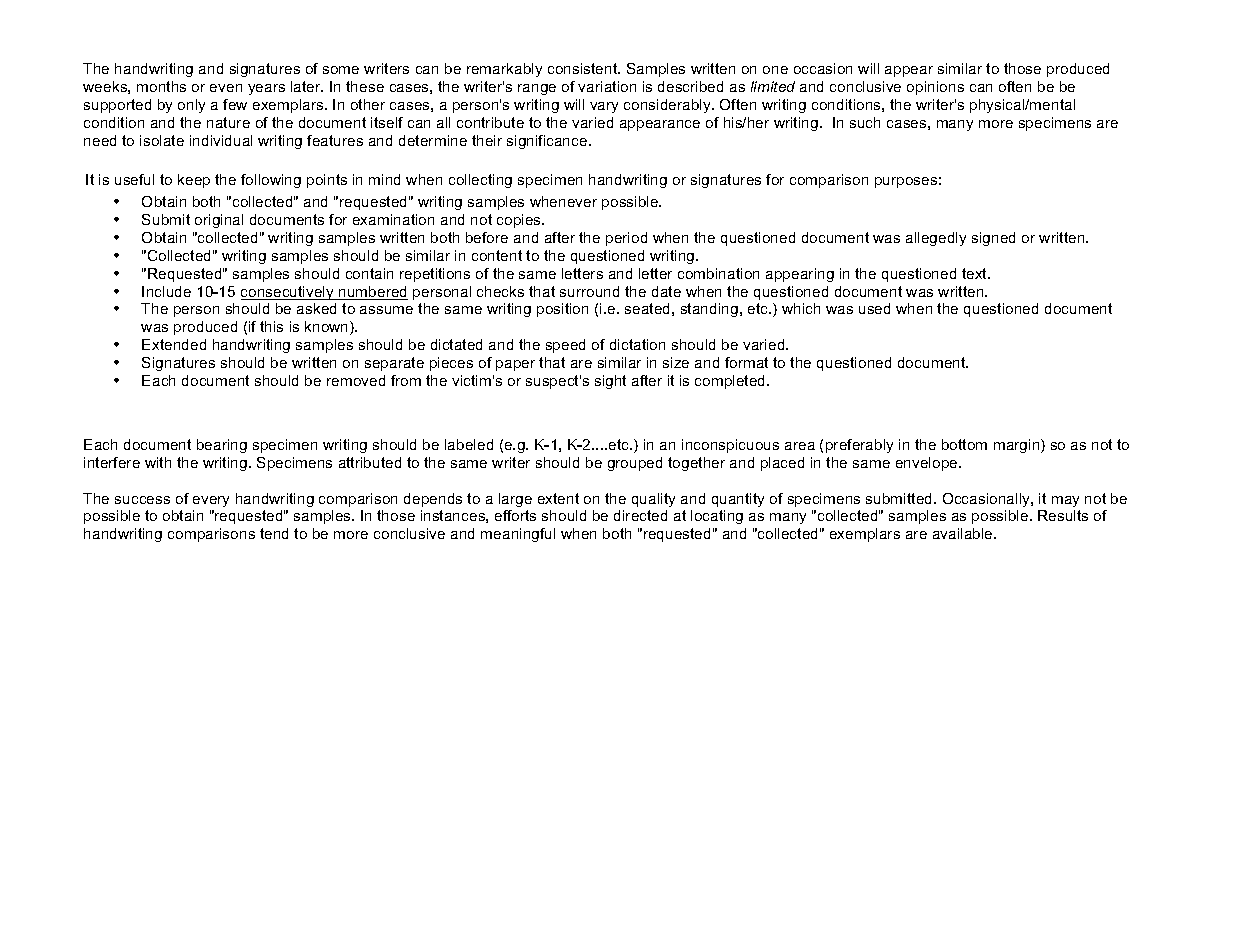 This document has height=952, width=1233. What do you see at coordinates (626, 239) in the document?
I see `period` at bounding box center [626, 239].
